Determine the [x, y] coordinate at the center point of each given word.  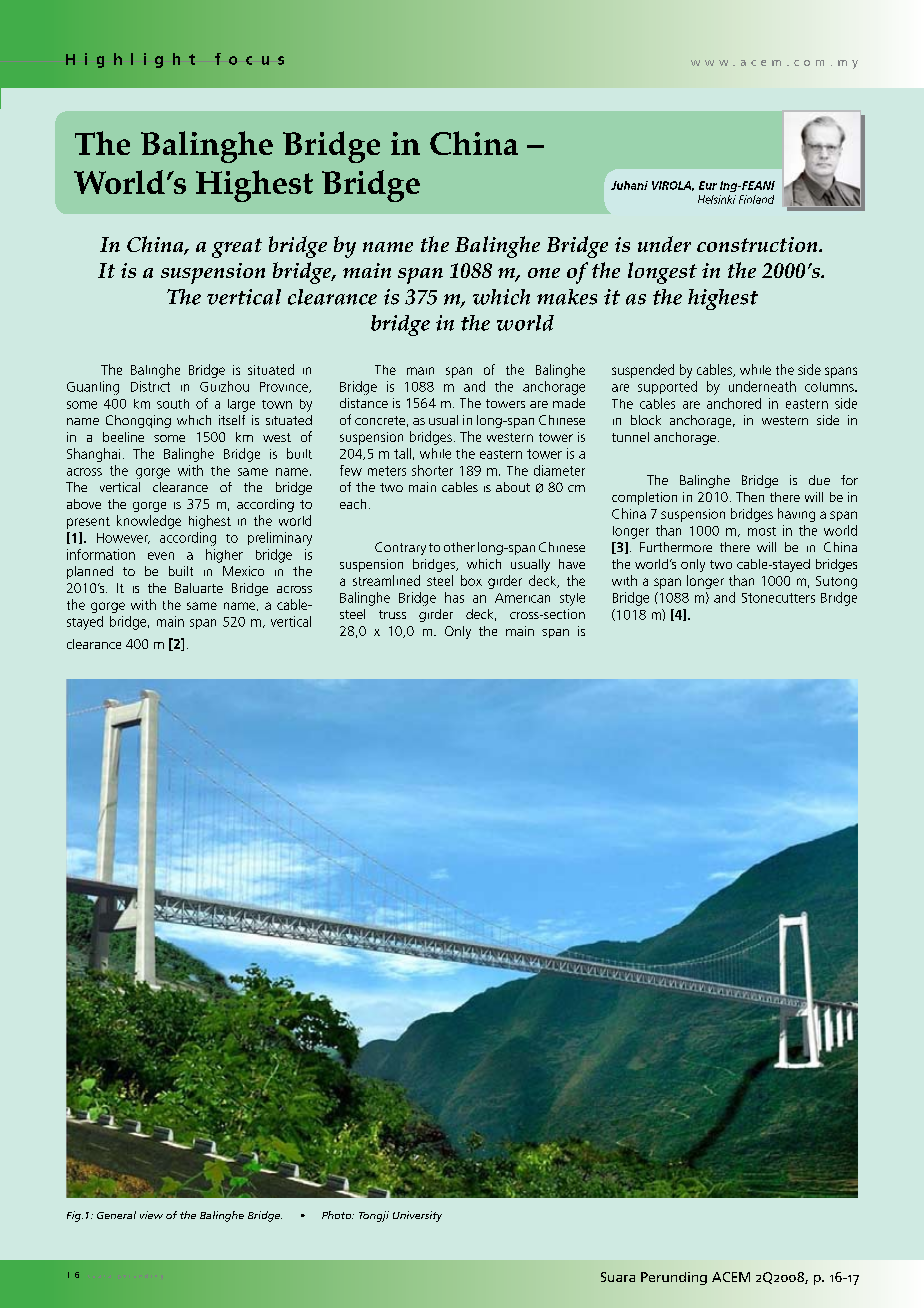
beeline [123, 437]
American [522, 598]
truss [392, 614]
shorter [432, 470]
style [572, 599]
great [237, 248]
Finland [756, 199]
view [151, 1215]
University [417, 1216]
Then [750, 497]
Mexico [243, 571]
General [116, 1215]
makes [567, 297]
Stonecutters [778, 598]
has [454, 597]
